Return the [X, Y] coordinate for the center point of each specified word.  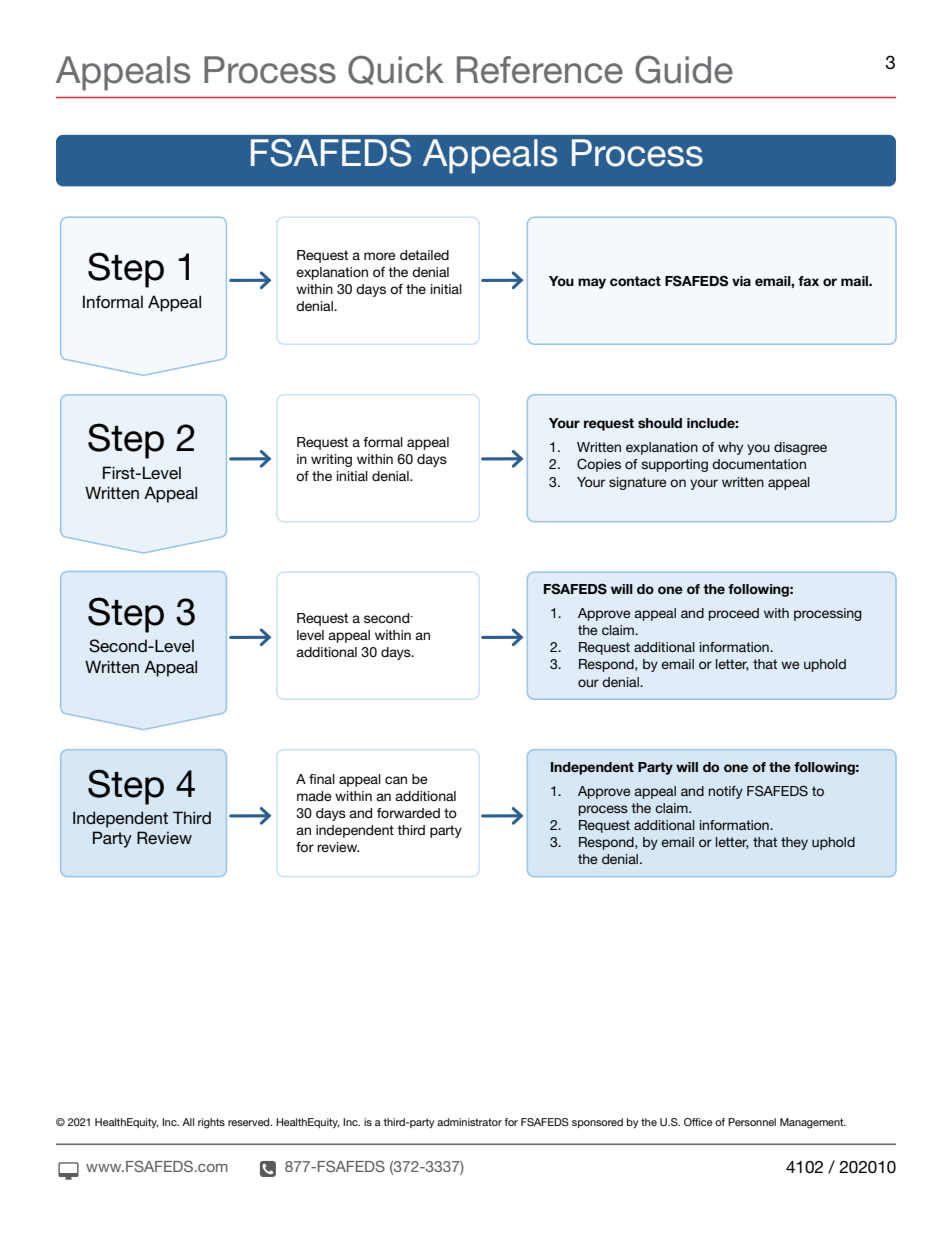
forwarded [408, 813]
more [380, 256]
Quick [396, 70]
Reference [540, 70]
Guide [684, 70]
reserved [250, 1122]
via [741, 281]
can [396, 780]
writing [331, 460]
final [322, 779]
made [314, 796]
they [794, 843]
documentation [759, 464]
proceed [734, 614]
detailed [424, 255]
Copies [599, 465]
